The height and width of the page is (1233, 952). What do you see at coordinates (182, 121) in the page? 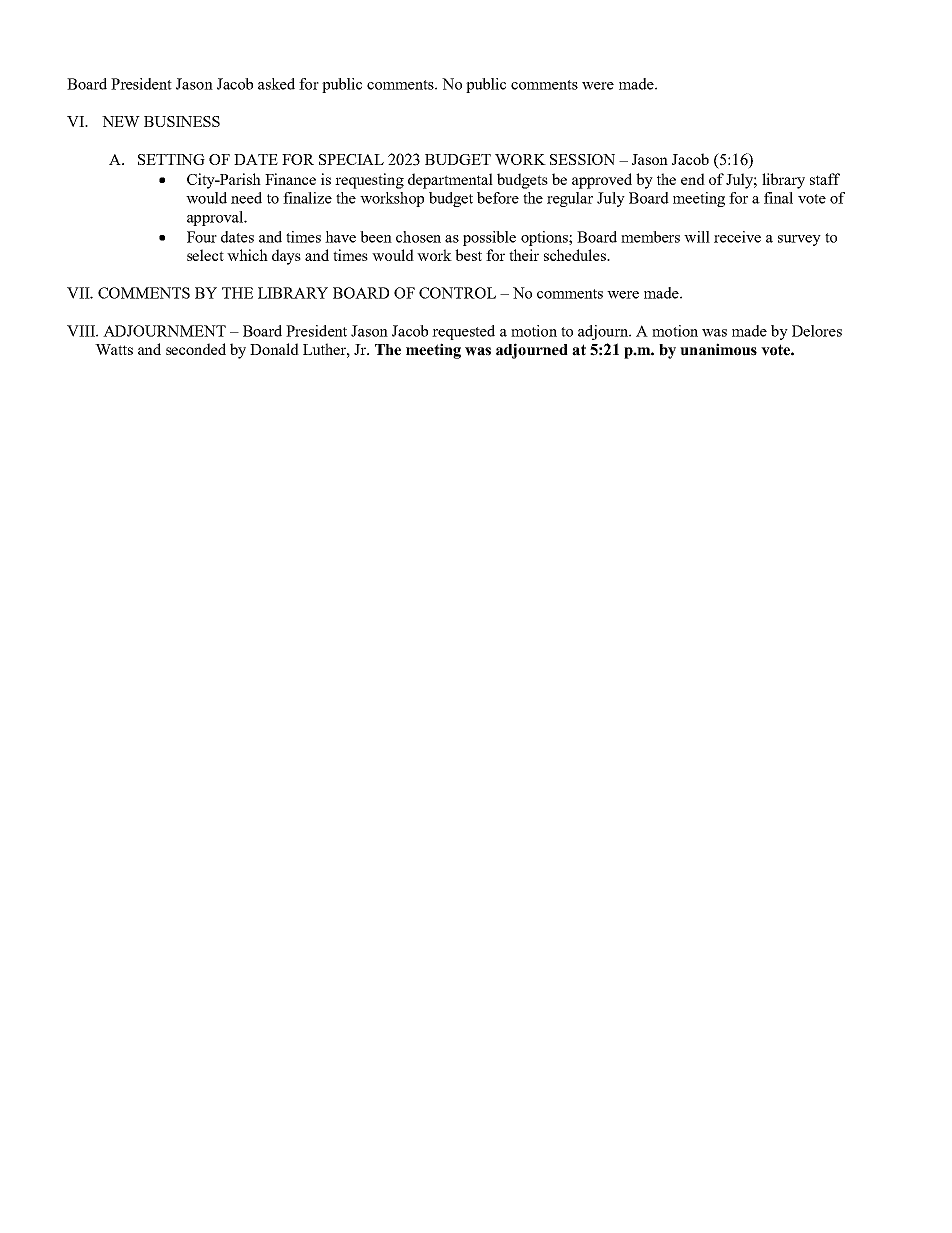
I see `BUSINESS` at bounding box center [182, 121].
